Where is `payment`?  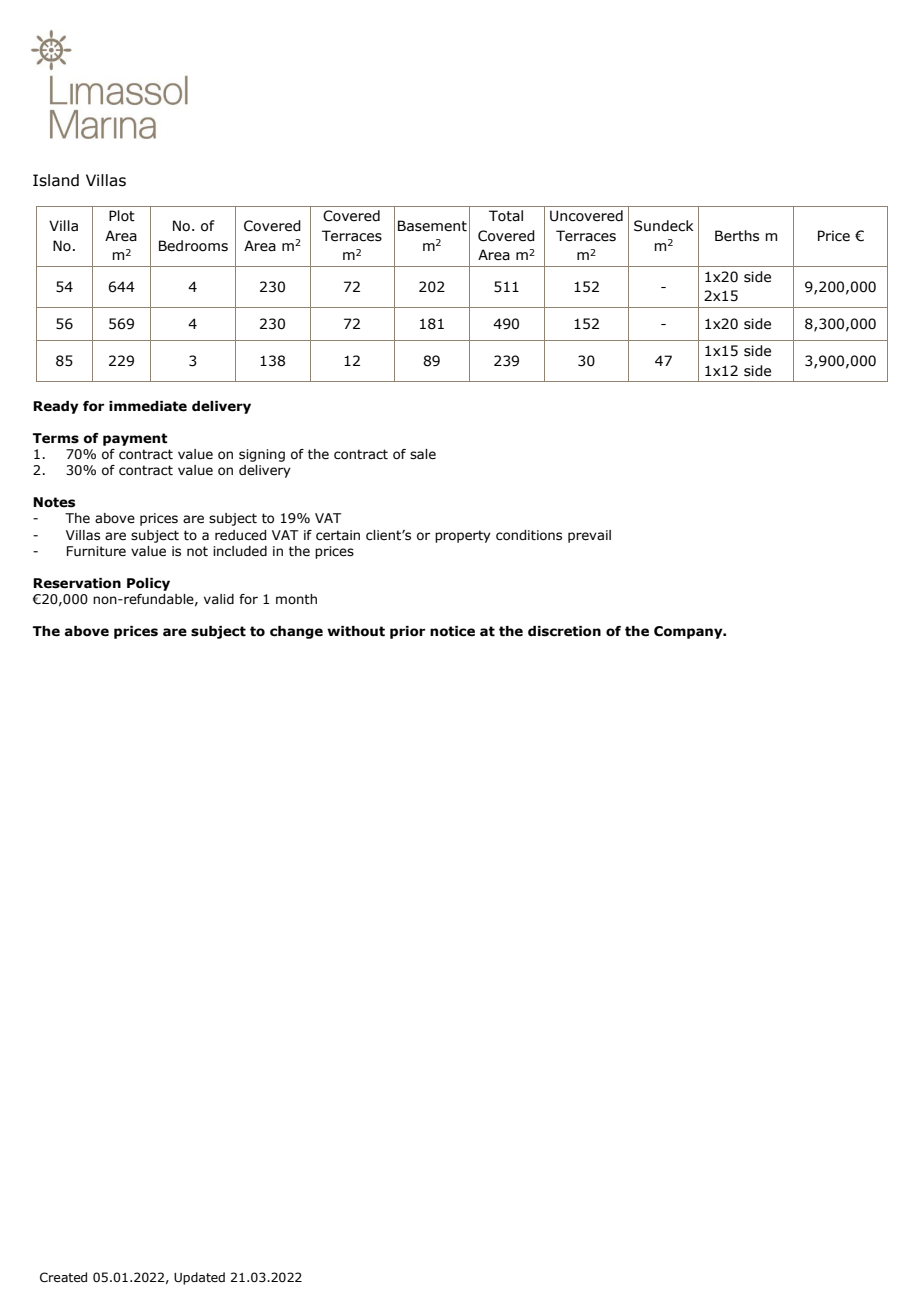 payment is located at coordinates (135, 439).
